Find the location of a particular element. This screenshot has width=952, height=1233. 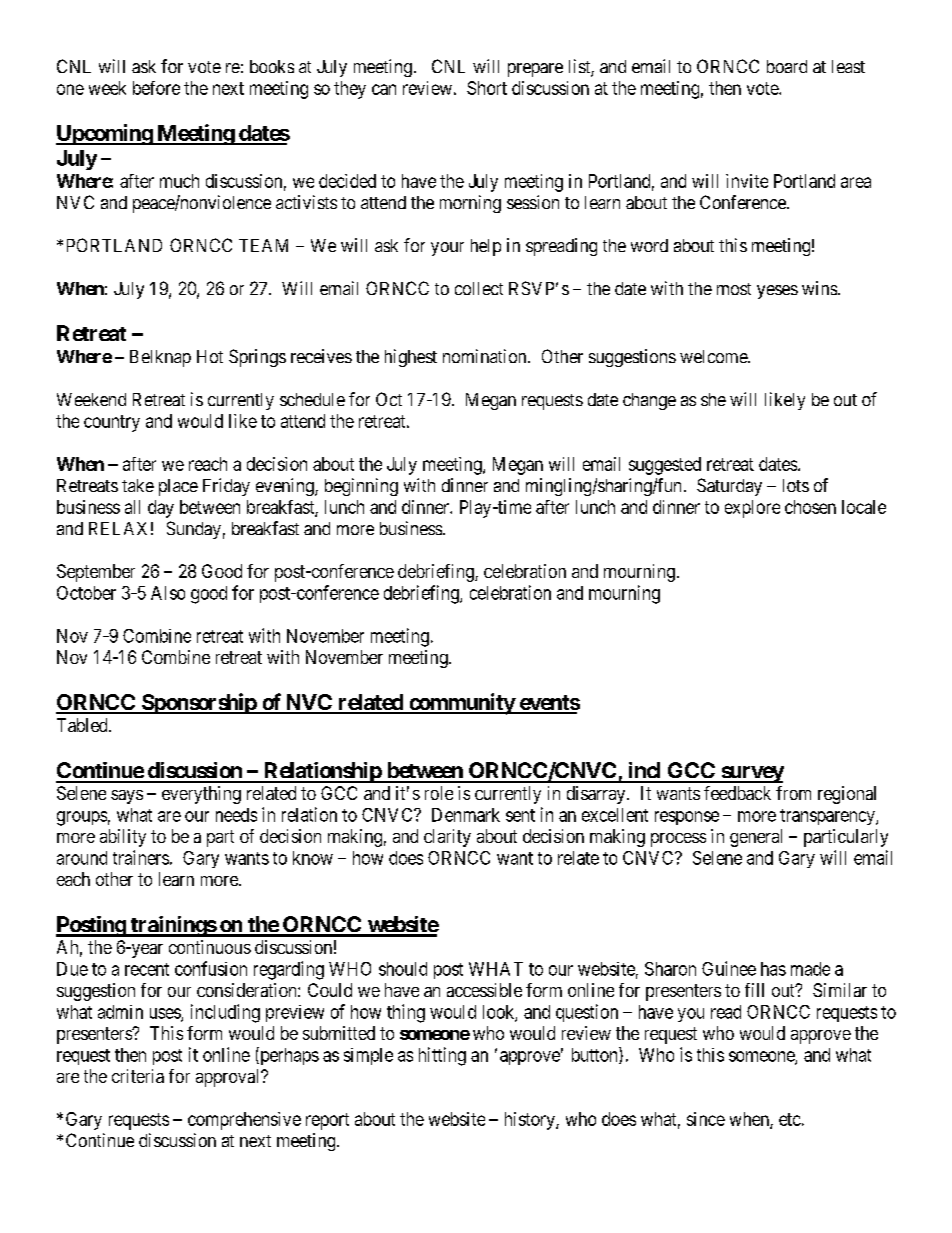

board is located at coordinates (787, 66).
